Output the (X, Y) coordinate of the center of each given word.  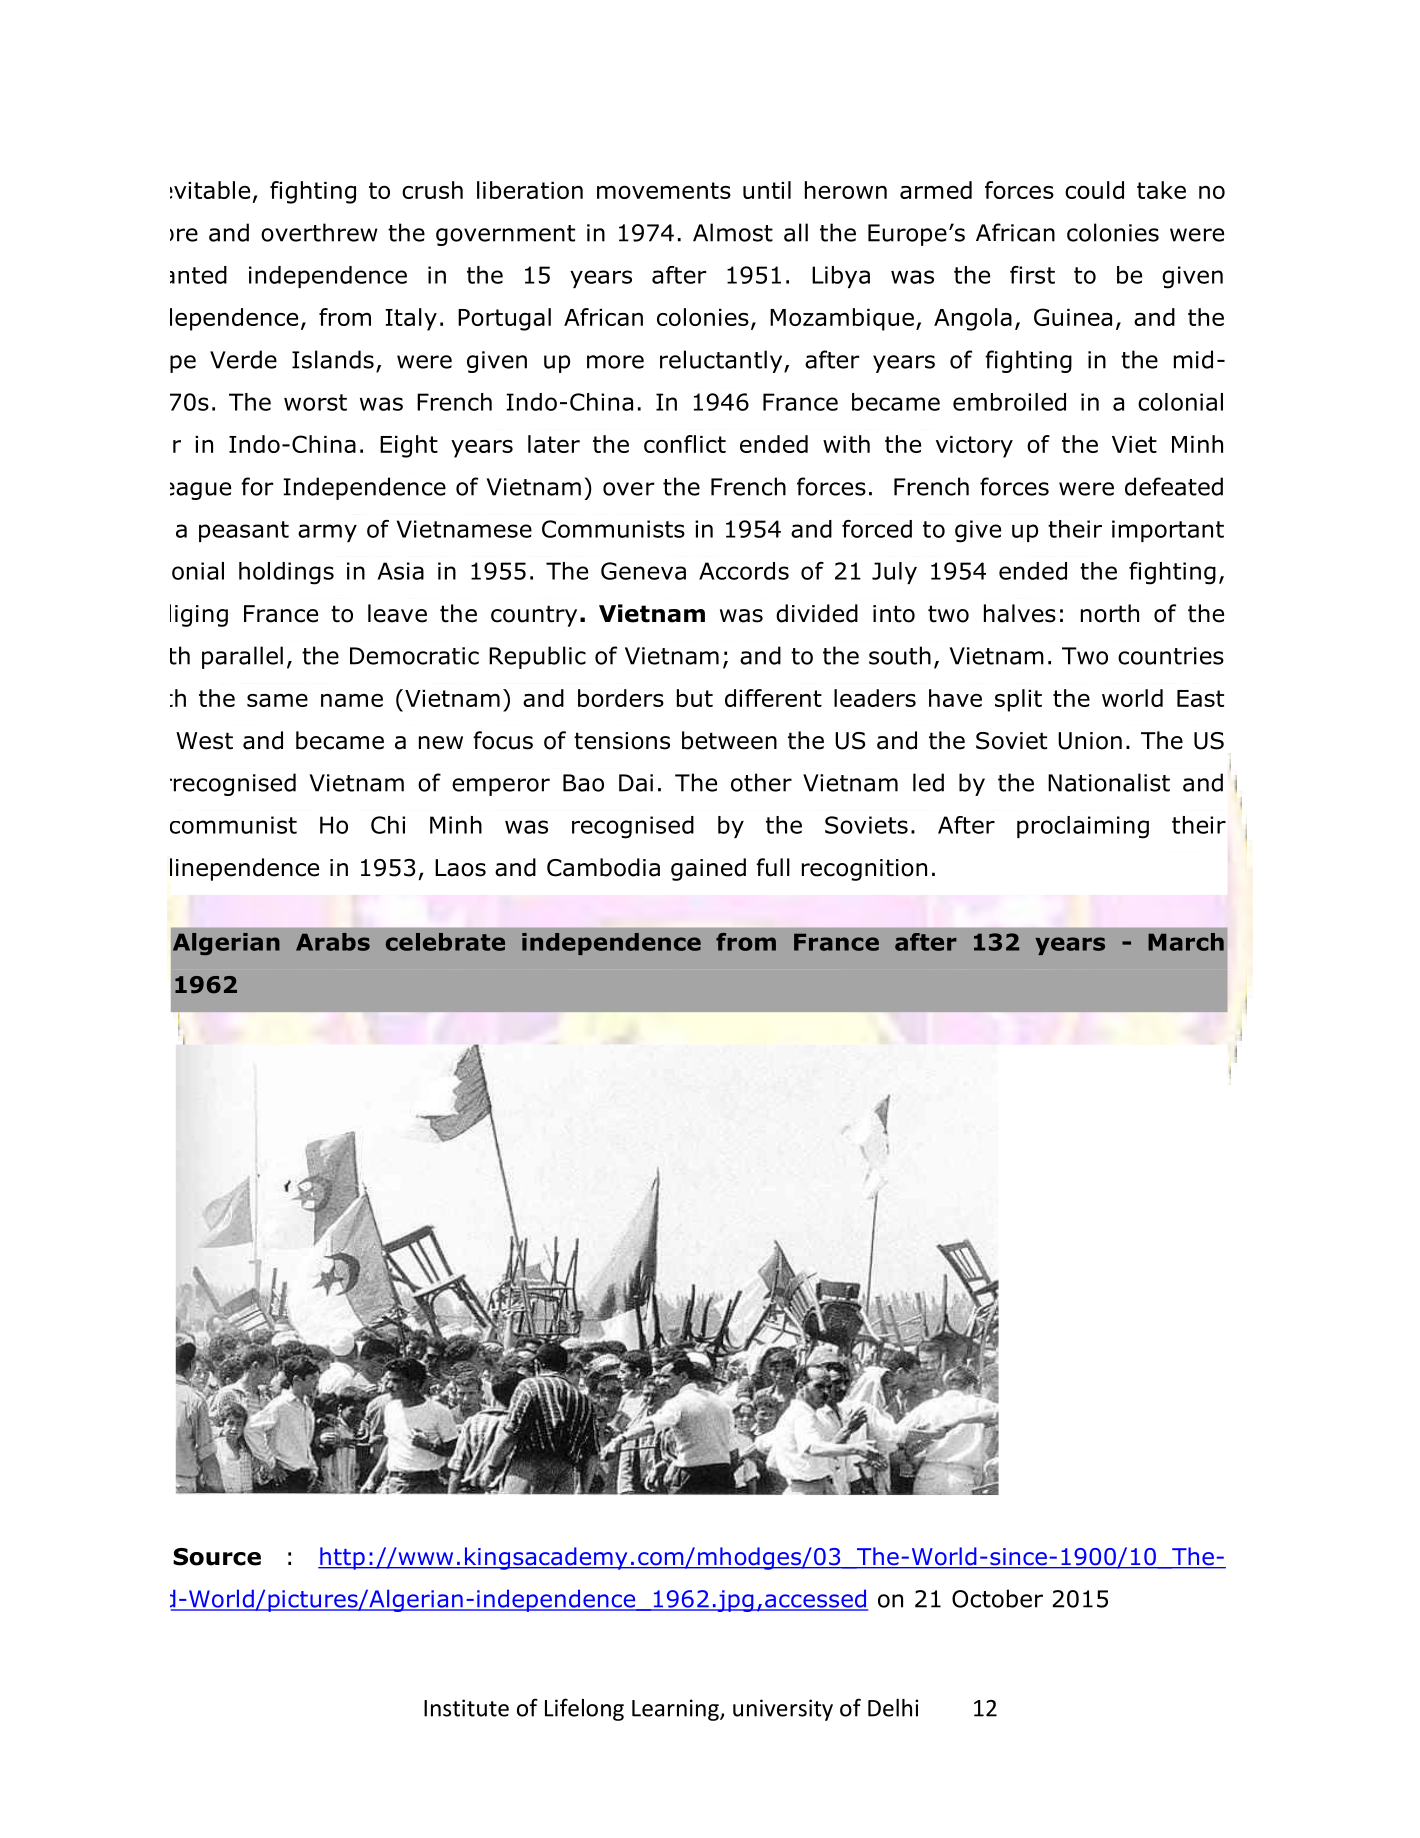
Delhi (893, 1708)
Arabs (333, 942)
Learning (676, 1710)
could (1094, 190)
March (1186, 942)
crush (432, 190)
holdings (286, 573)
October (997, 1598)
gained (708, 869)
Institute (466, 1708)
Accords (744, 571)
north (1110, 613)
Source (217, 1557)
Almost (733, 232)
